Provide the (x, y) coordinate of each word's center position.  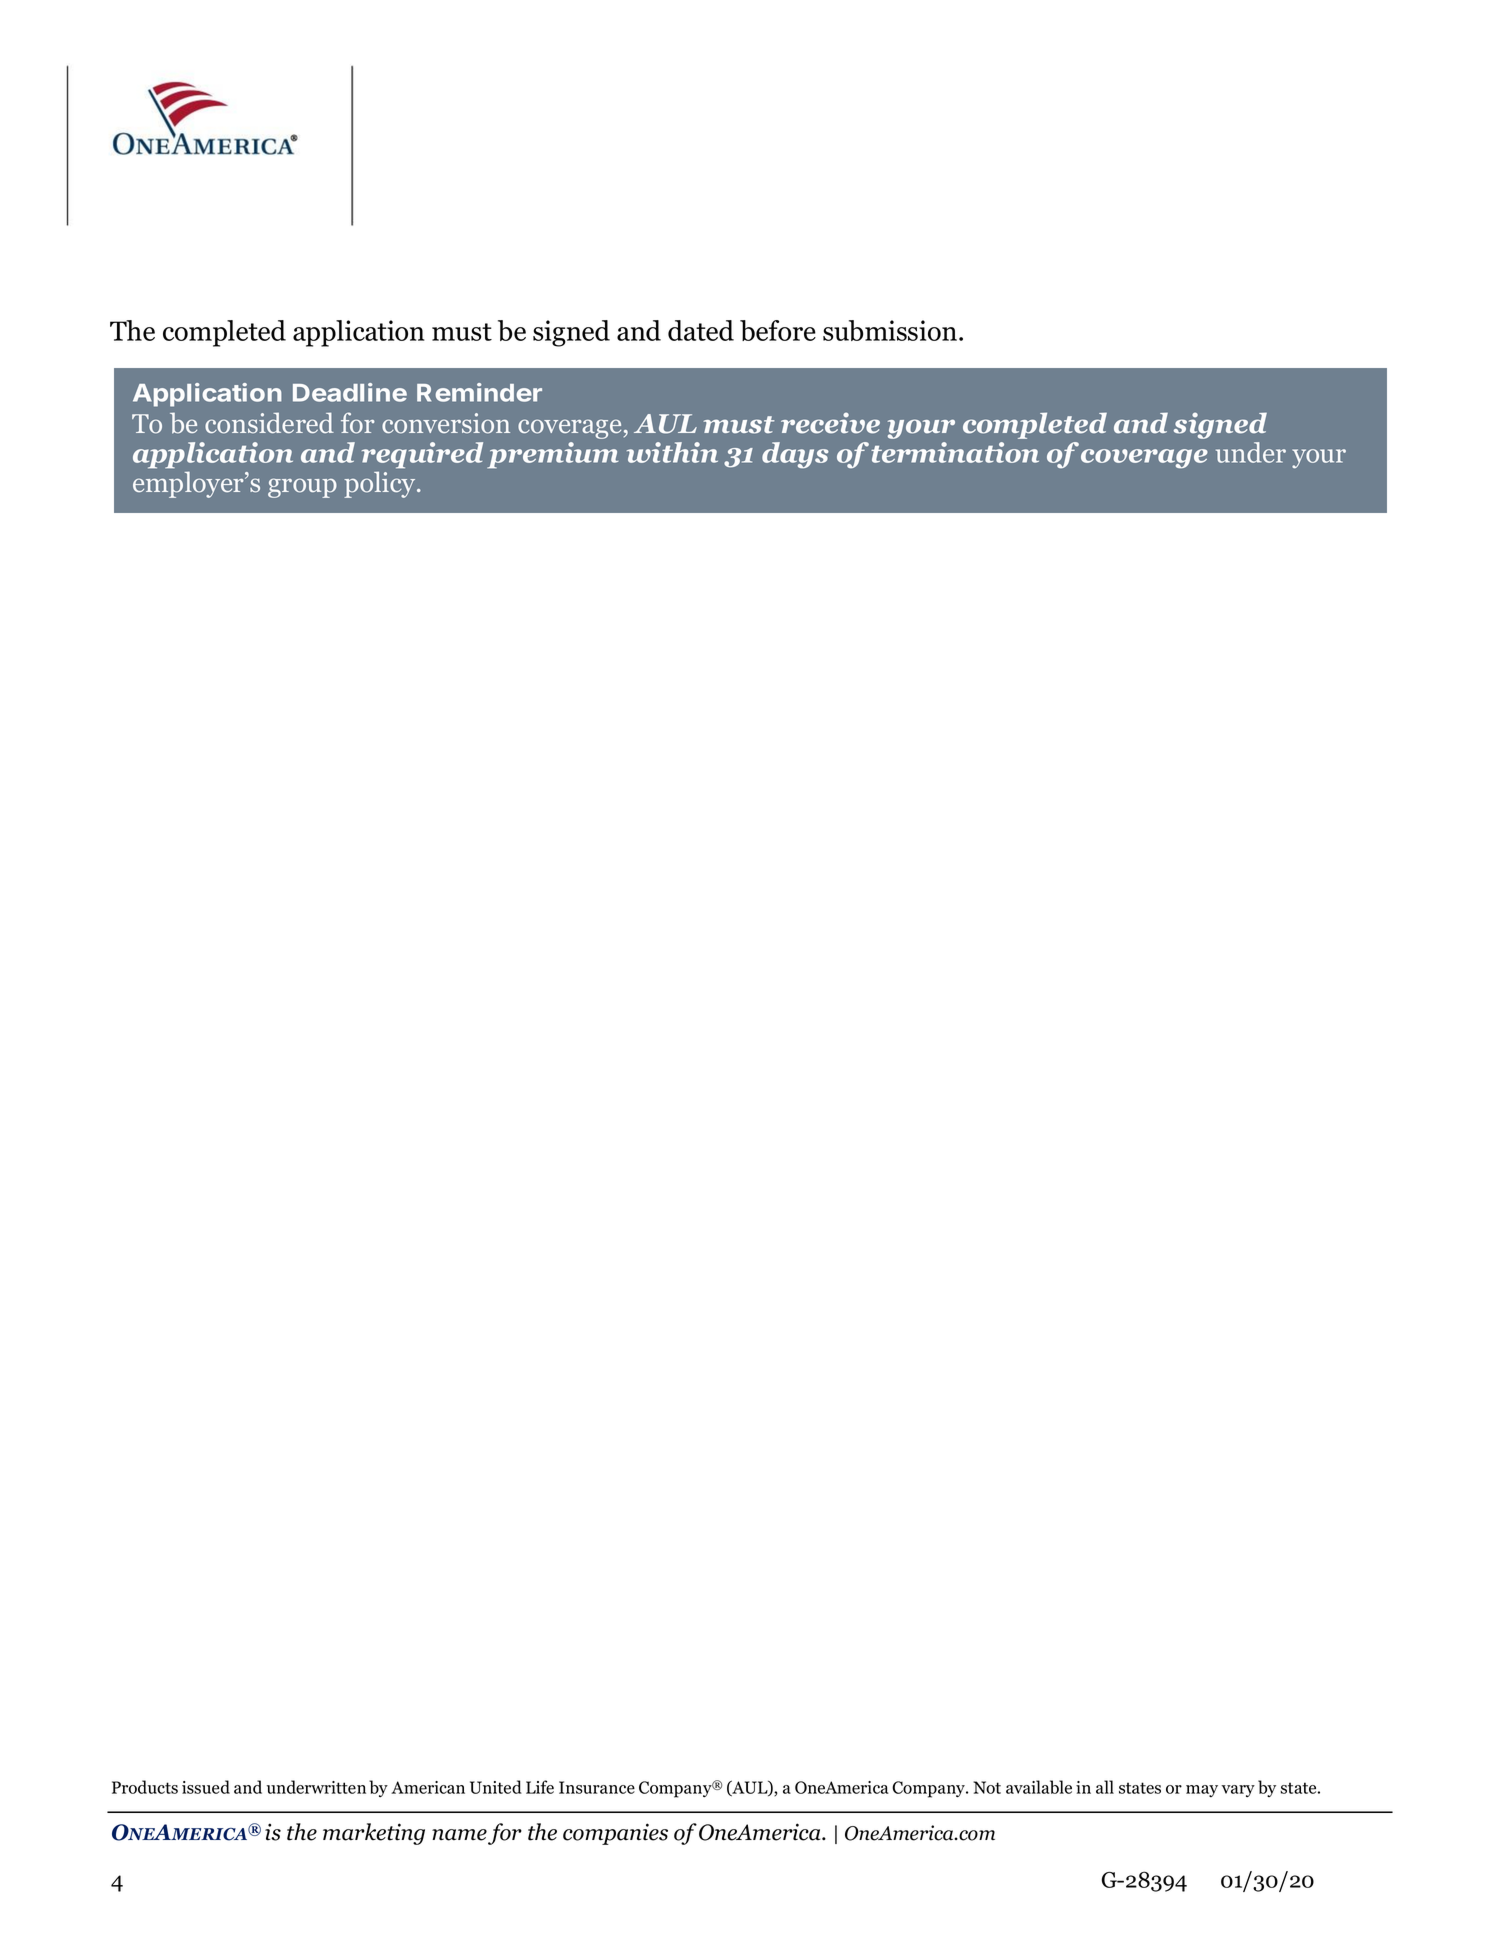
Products (145, 1787)
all (1105, 1787)
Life (540, 1787)
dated (701, 330)
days (795, 455)
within (672, 452)
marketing (374, 1834)
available (1039, 1787)
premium (553, 455)
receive (830, 423)
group (302, 488)
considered (269, 423)
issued (206, 1787)
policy (381, 484)
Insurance (597, 1787)
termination (955, 452)
